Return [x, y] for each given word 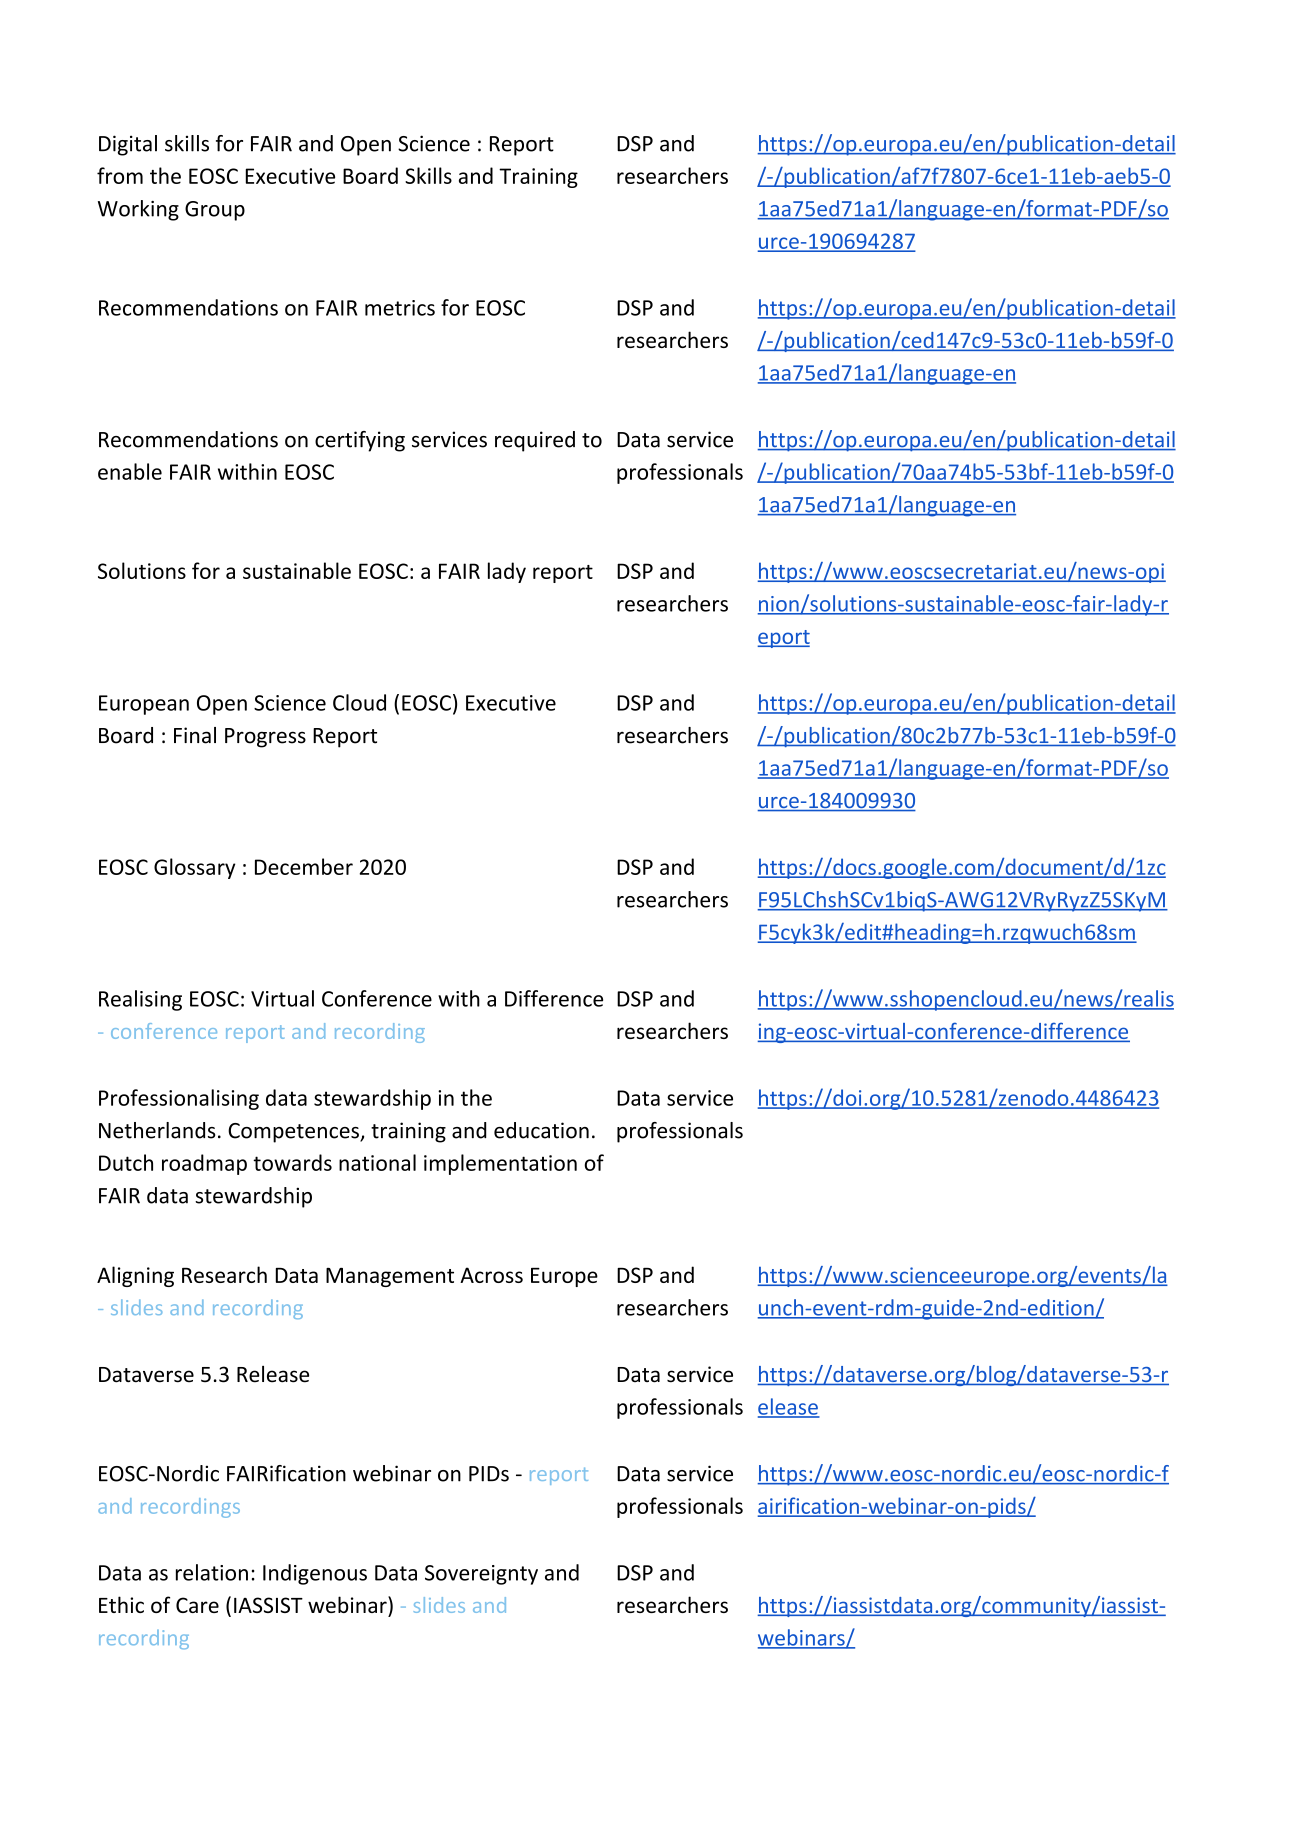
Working [138, 210]
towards [292, 1162]
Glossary [194, 868]
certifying [360, 441]
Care [197, 1605]
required [535, 441]
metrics [400, 308]
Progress [265, 738]
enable [130, 471]
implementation [500, 1164]
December [304, 866]
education [541, 1130]
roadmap [204, 1164]
